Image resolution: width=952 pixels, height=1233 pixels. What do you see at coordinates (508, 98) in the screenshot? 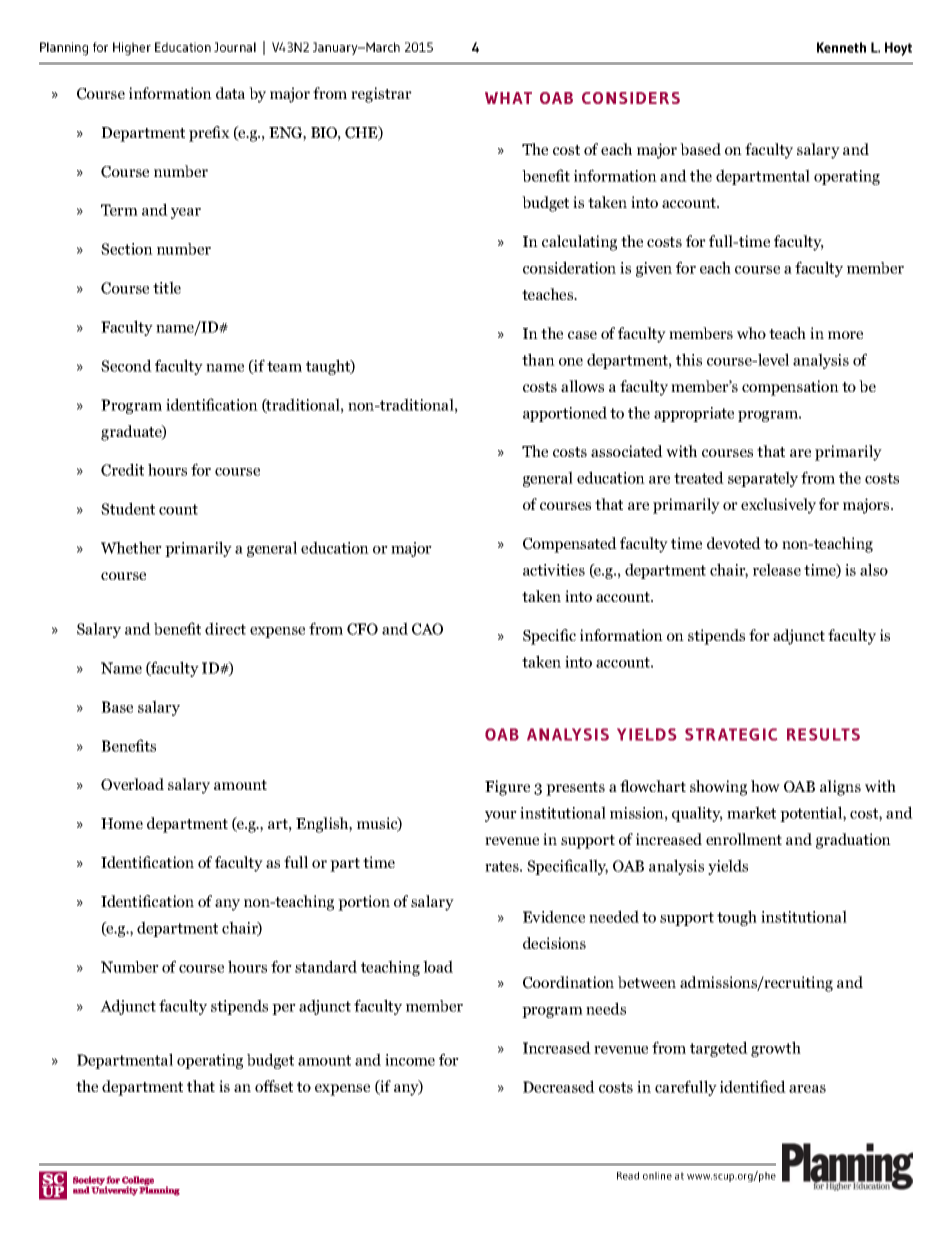
I see `WHAT` at bounding box center [508, 98].
